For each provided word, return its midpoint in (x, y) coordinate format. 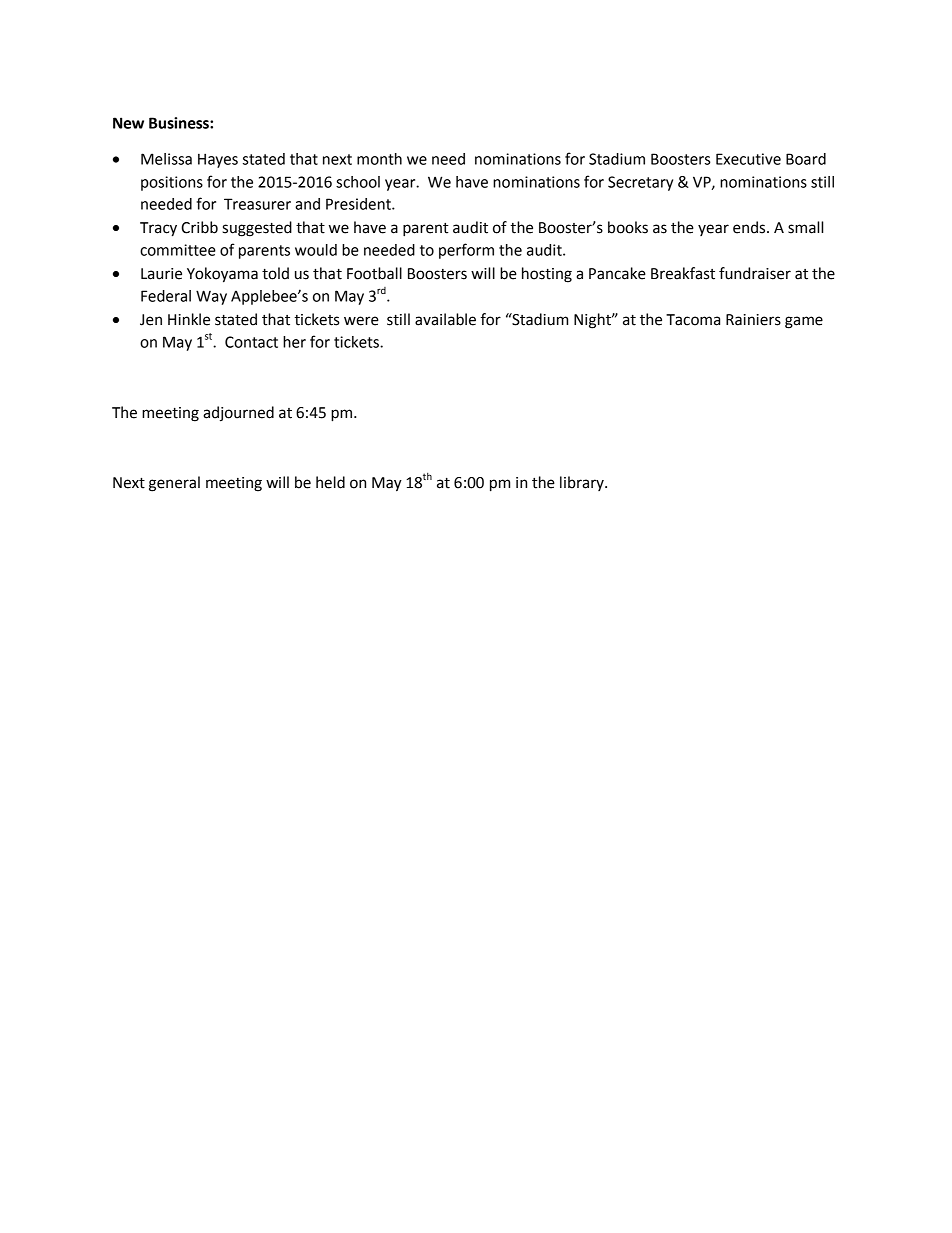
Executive (748, 159)
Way (211, 297)
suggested (257, 229)
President (359, 204)
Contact (251, 342)
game (804, 322)
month (379, 159)
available (445, 319)
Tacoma (693, 320)
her (294, 342)
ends (750, 227)
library (583, 483)
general (174, 484)
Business (180, 123)
